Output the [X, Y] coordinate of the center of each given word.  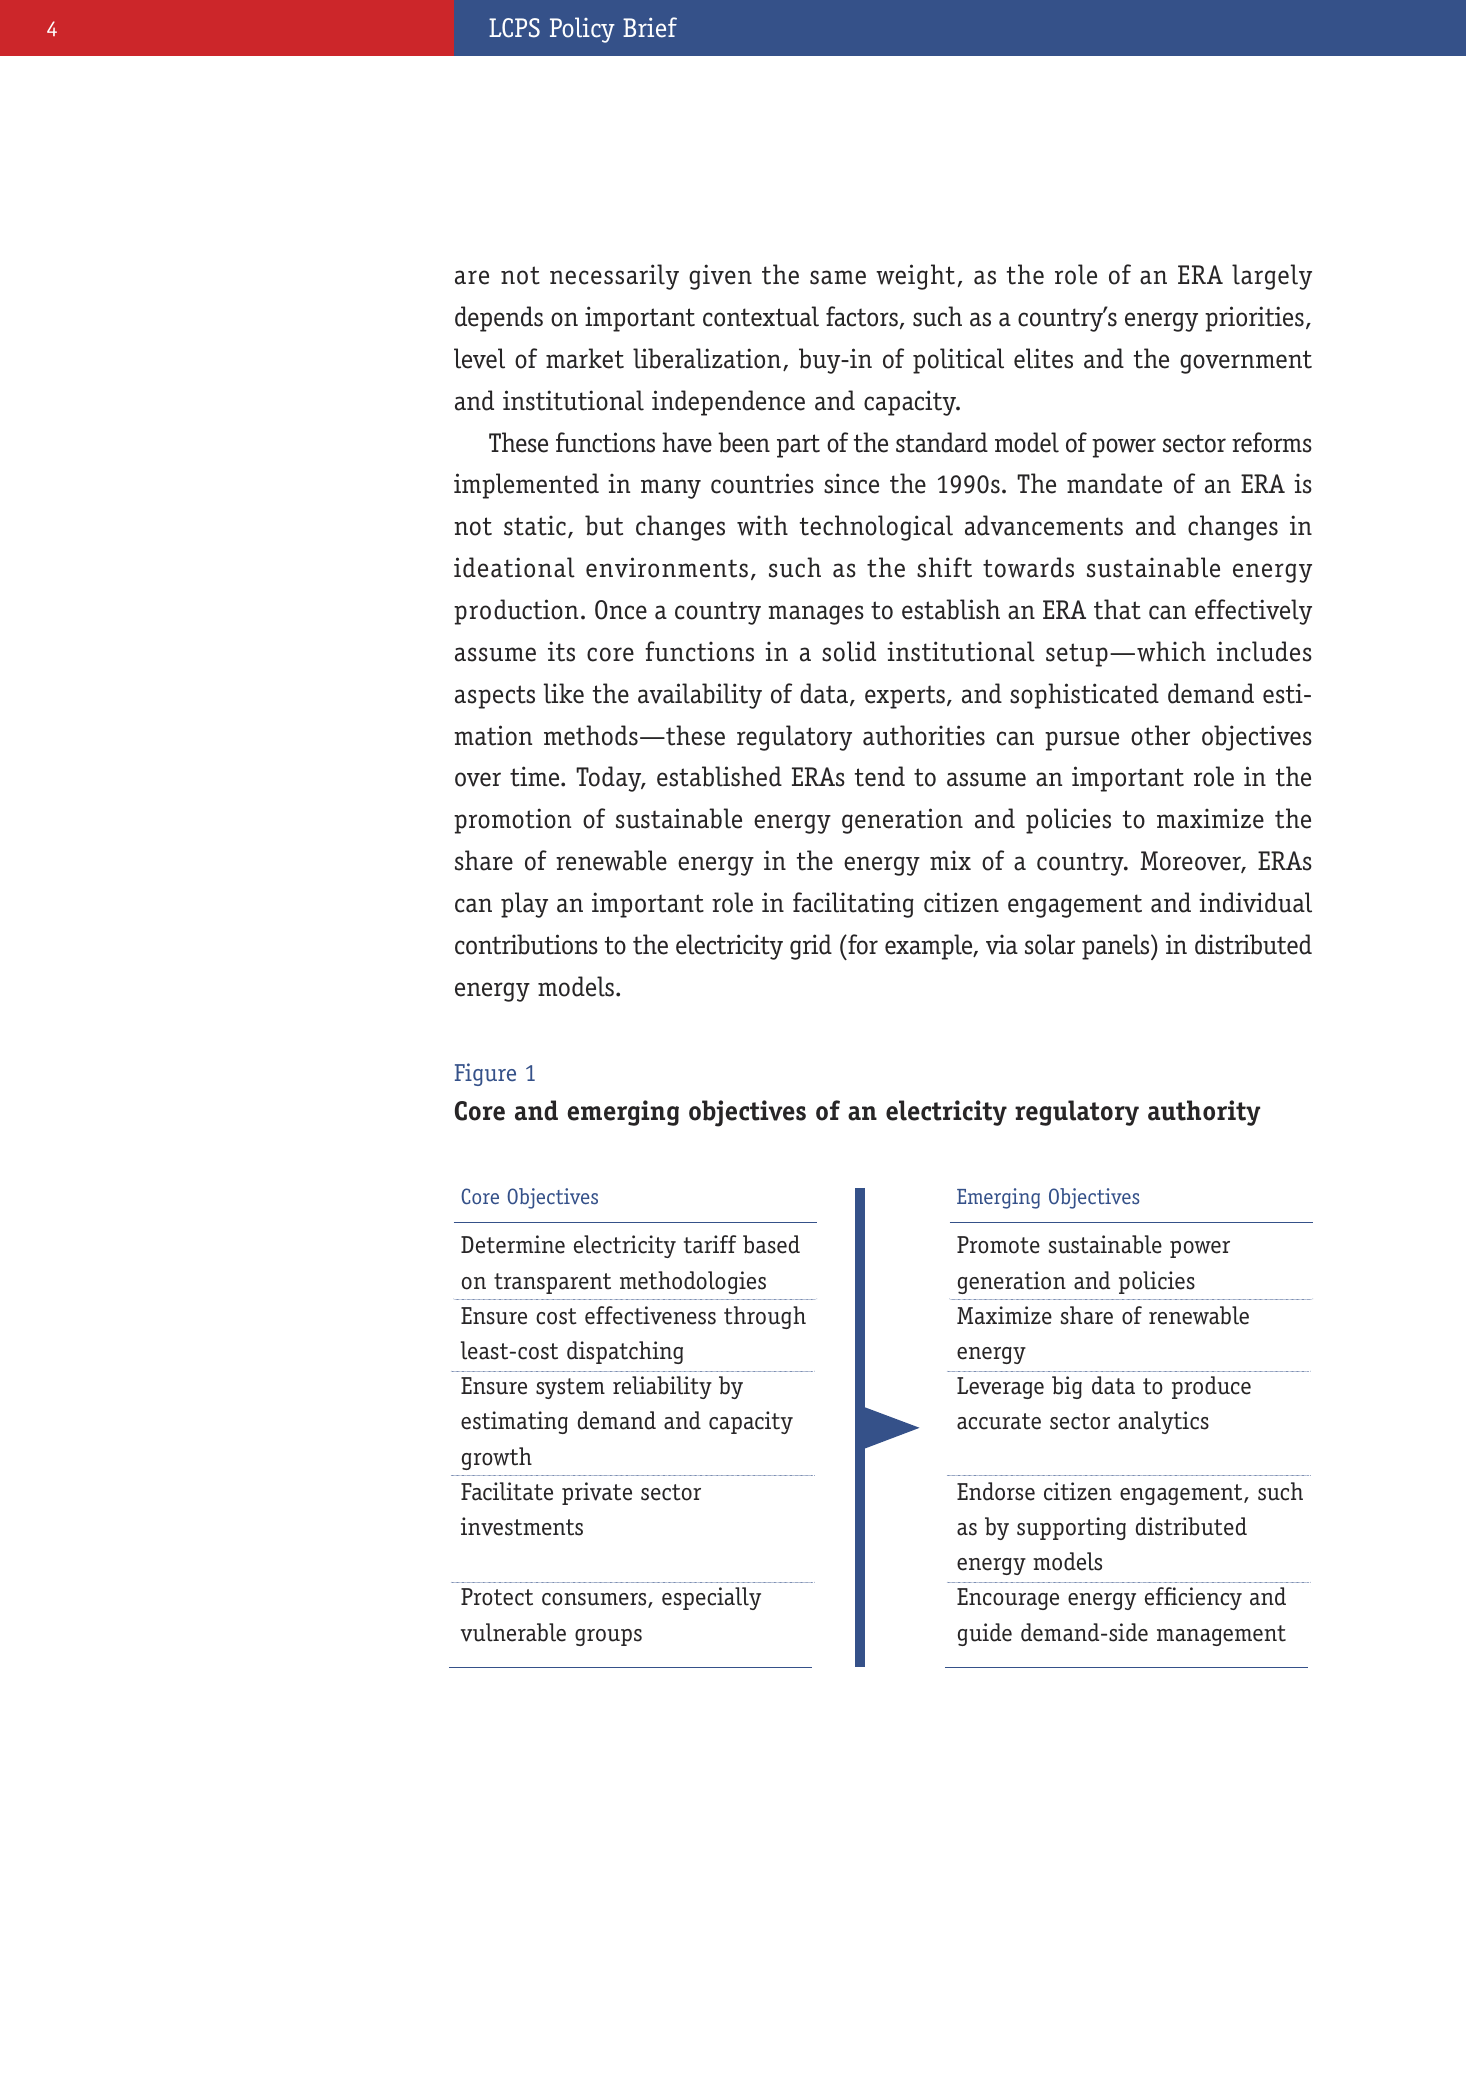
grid [811, 947]
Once [621, 610]
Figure [485, 1074]
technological [876, 528]
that [1117, 609]
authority [1204, 1113]
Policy [582, 30]
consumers [595, 1600]
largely [1272, 277]
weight [915, 277]
